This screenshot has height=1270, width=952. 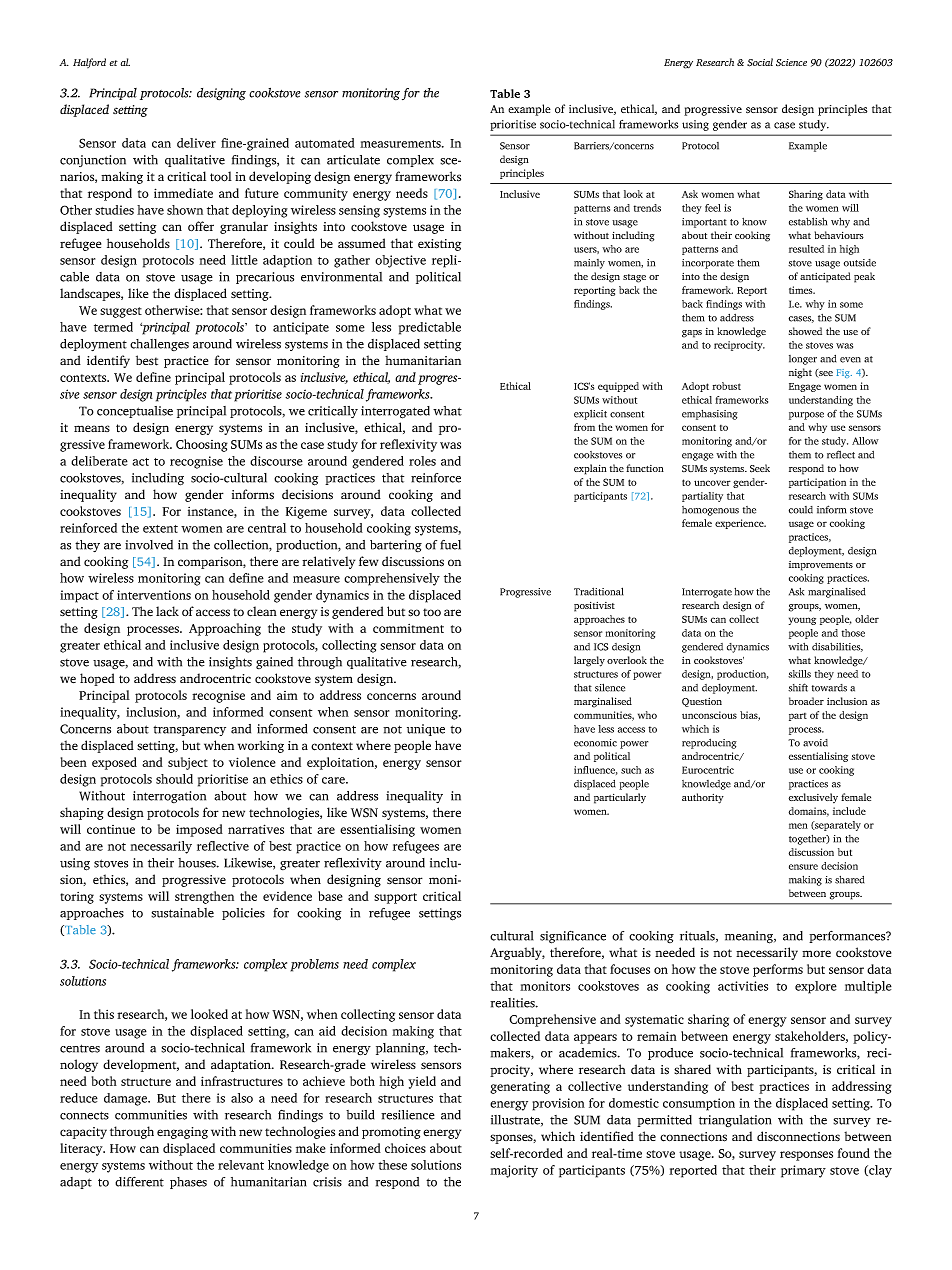 What do you see at coordinates (803, 1171) in the screenshot?
I see `primary` at bounding box center [803, 1171].
